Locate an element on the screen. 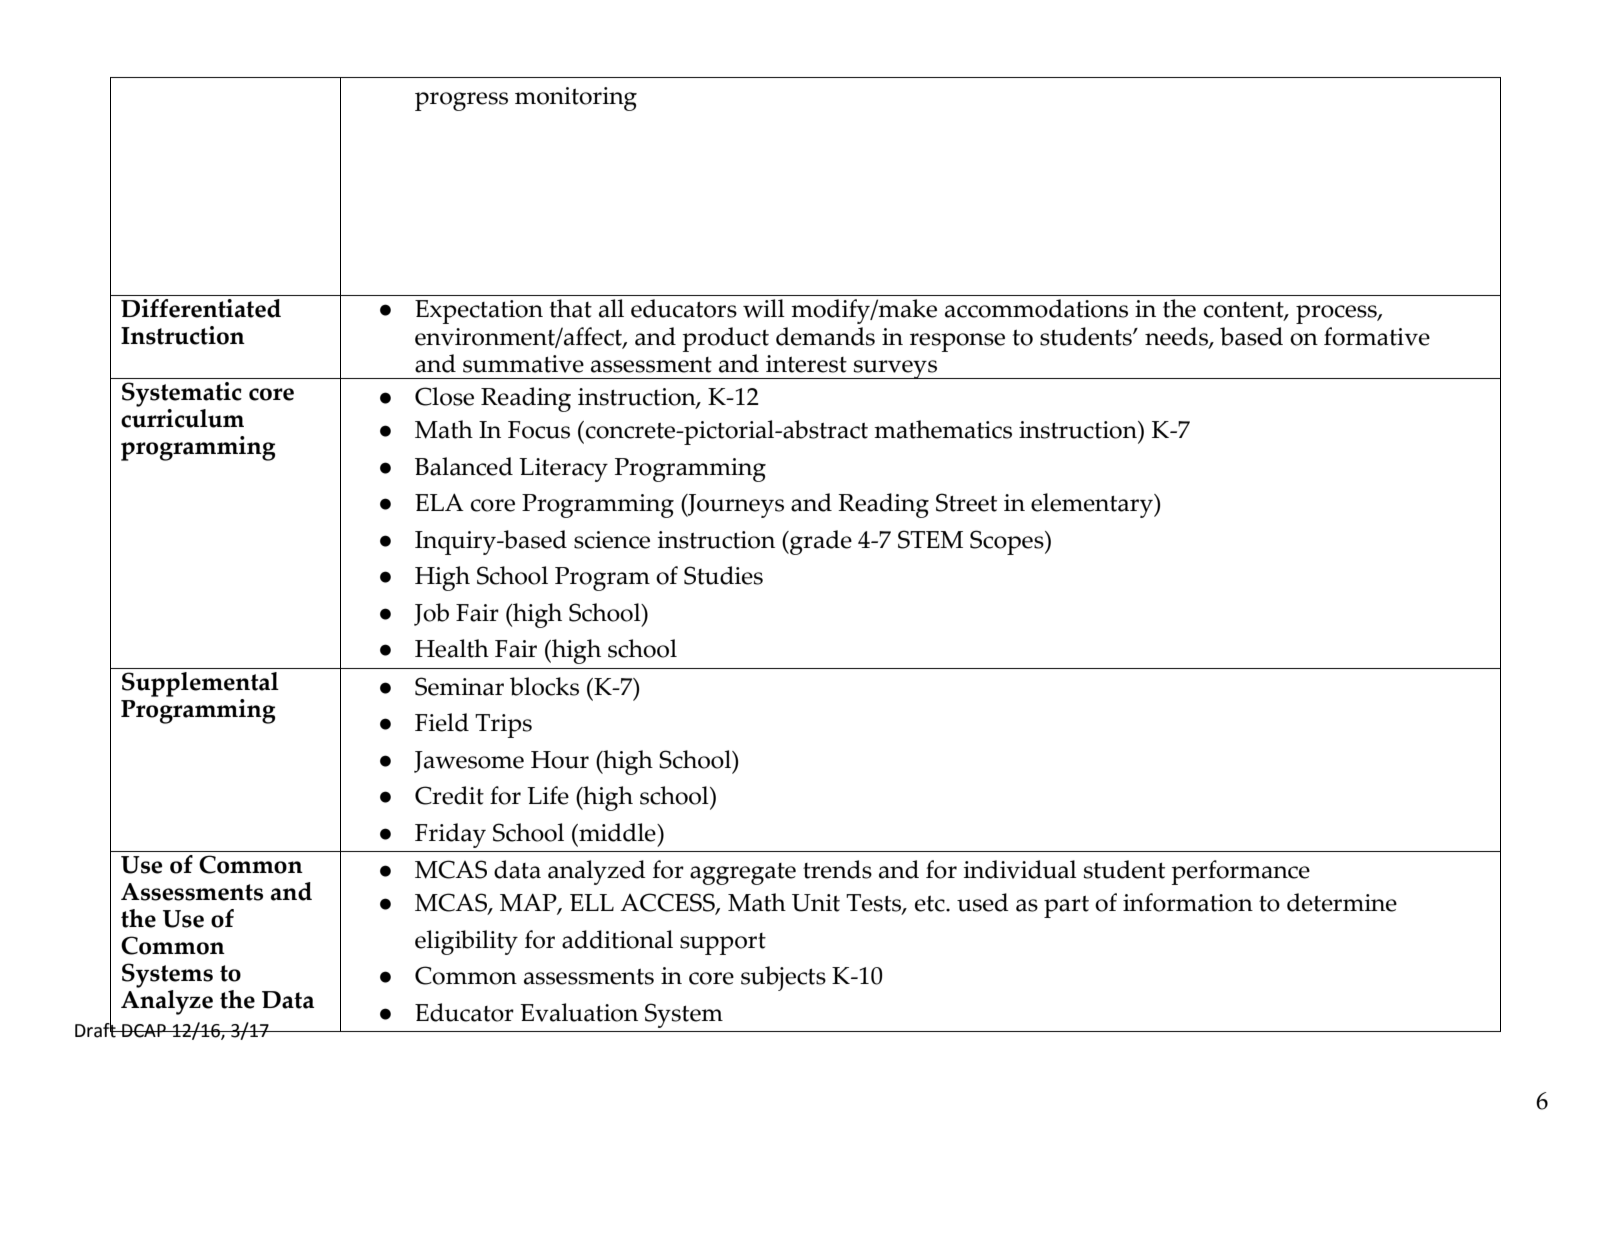 The width and height of the screenshot is (1622, 1253). monitoring is located at coordinates (576, 99).
